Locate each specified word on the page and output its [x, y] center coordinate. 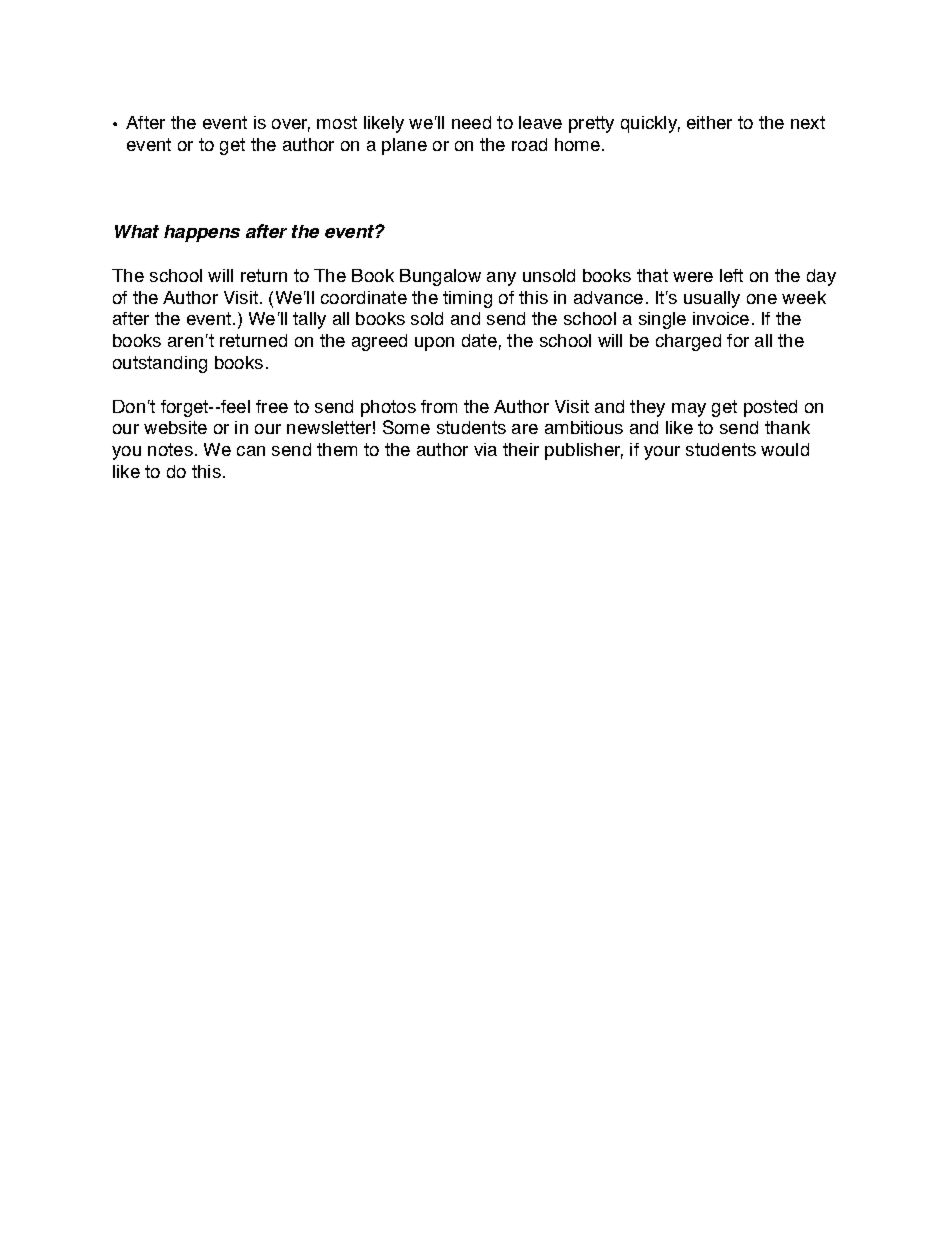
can [251, 451]
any [501, 279]
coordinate [364, 297]
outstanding [160, 364]
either [709, 122]
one [762, 299]
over [291, 125]
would [785, 449]
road [529, 144]
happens [202, 233]
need [471, 122]
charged [688, 342]
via [485, 449]
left [731, 275]
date [479, 340]
